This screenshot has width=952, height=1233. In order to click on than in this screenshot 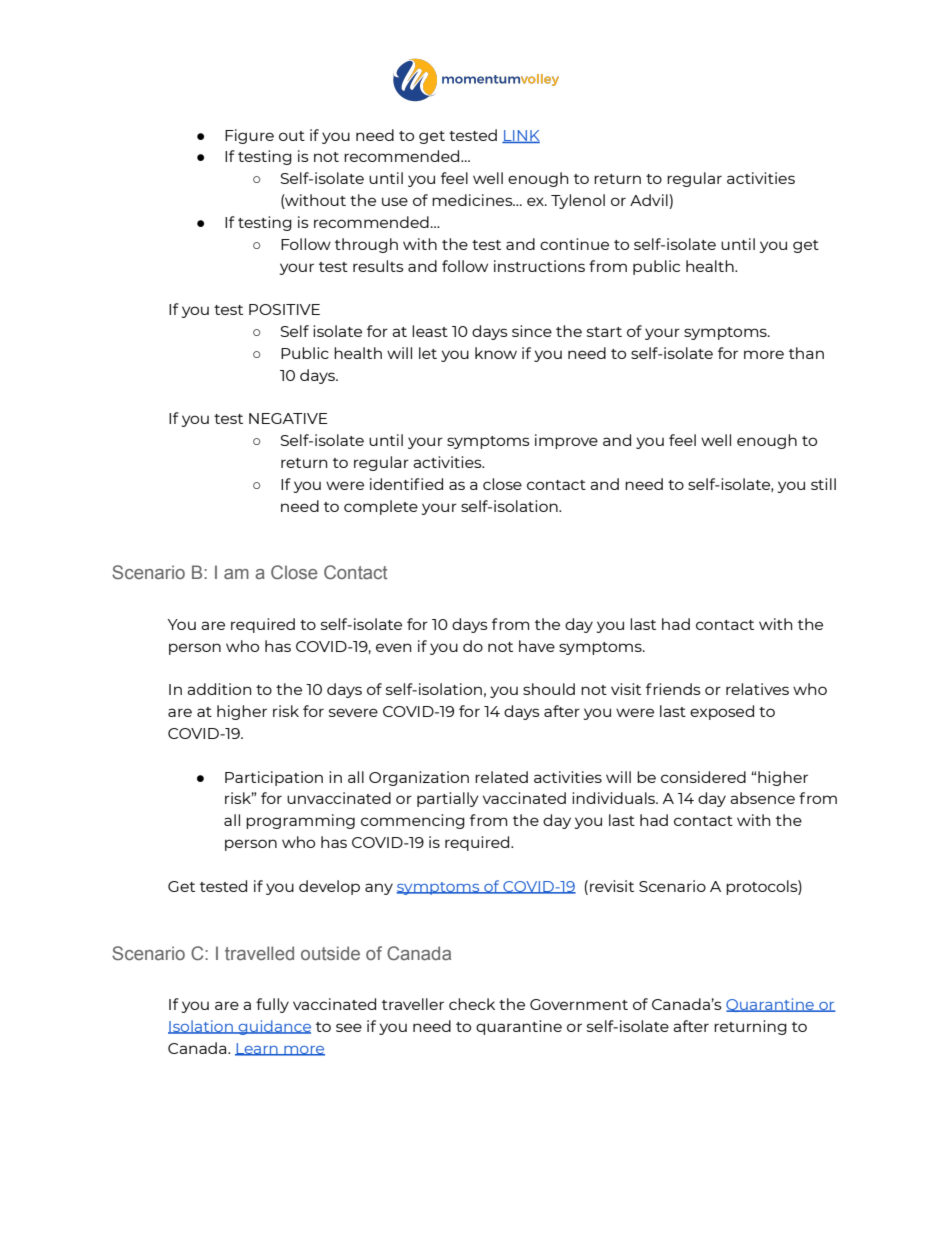, I will do `click(806, 353)`.
